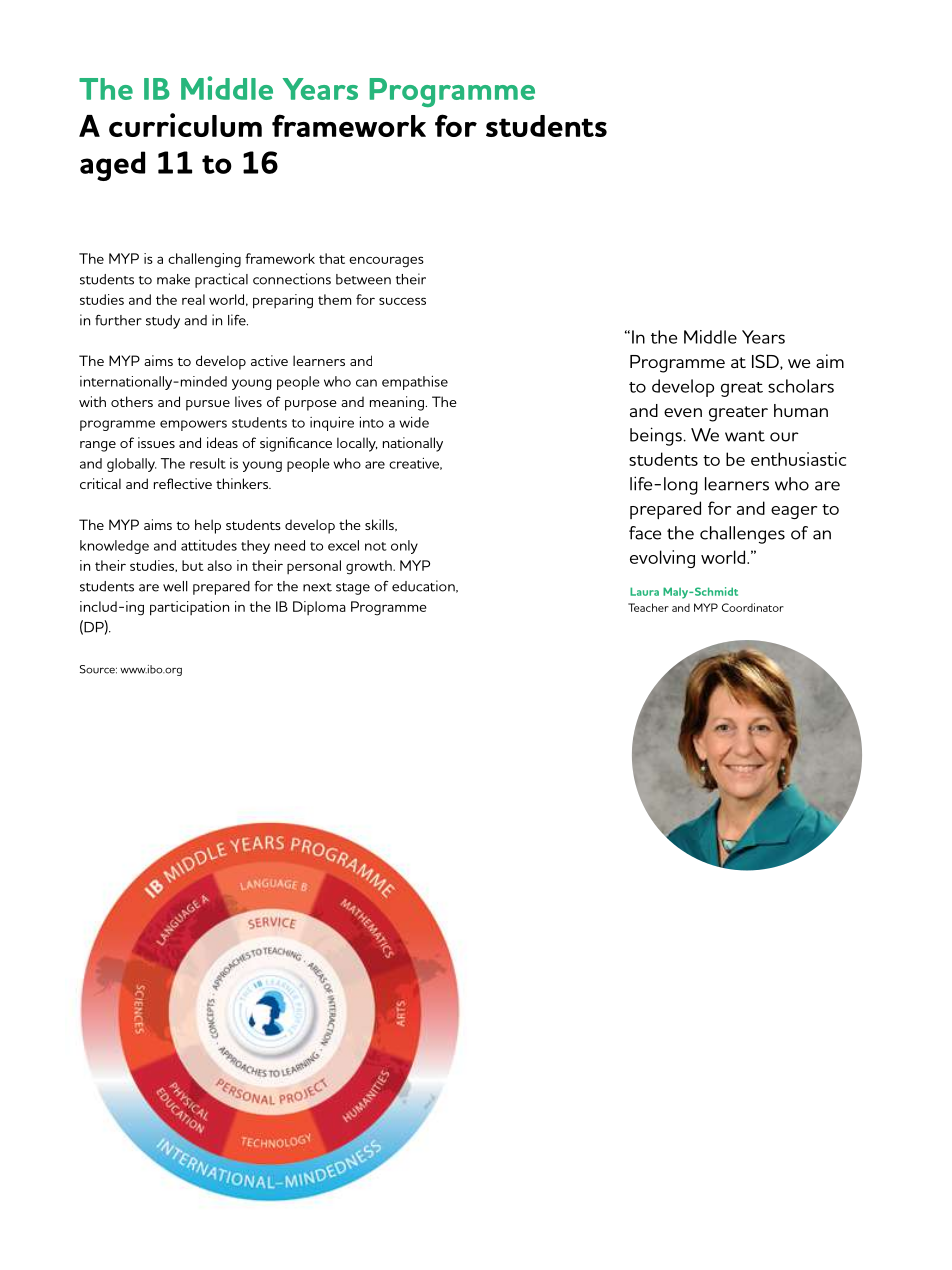 Image resolution: width=952 pixels, height=1270 pixels. Describe the element at coordinates (386, 262) in the document. I see `encourages` at that location.
